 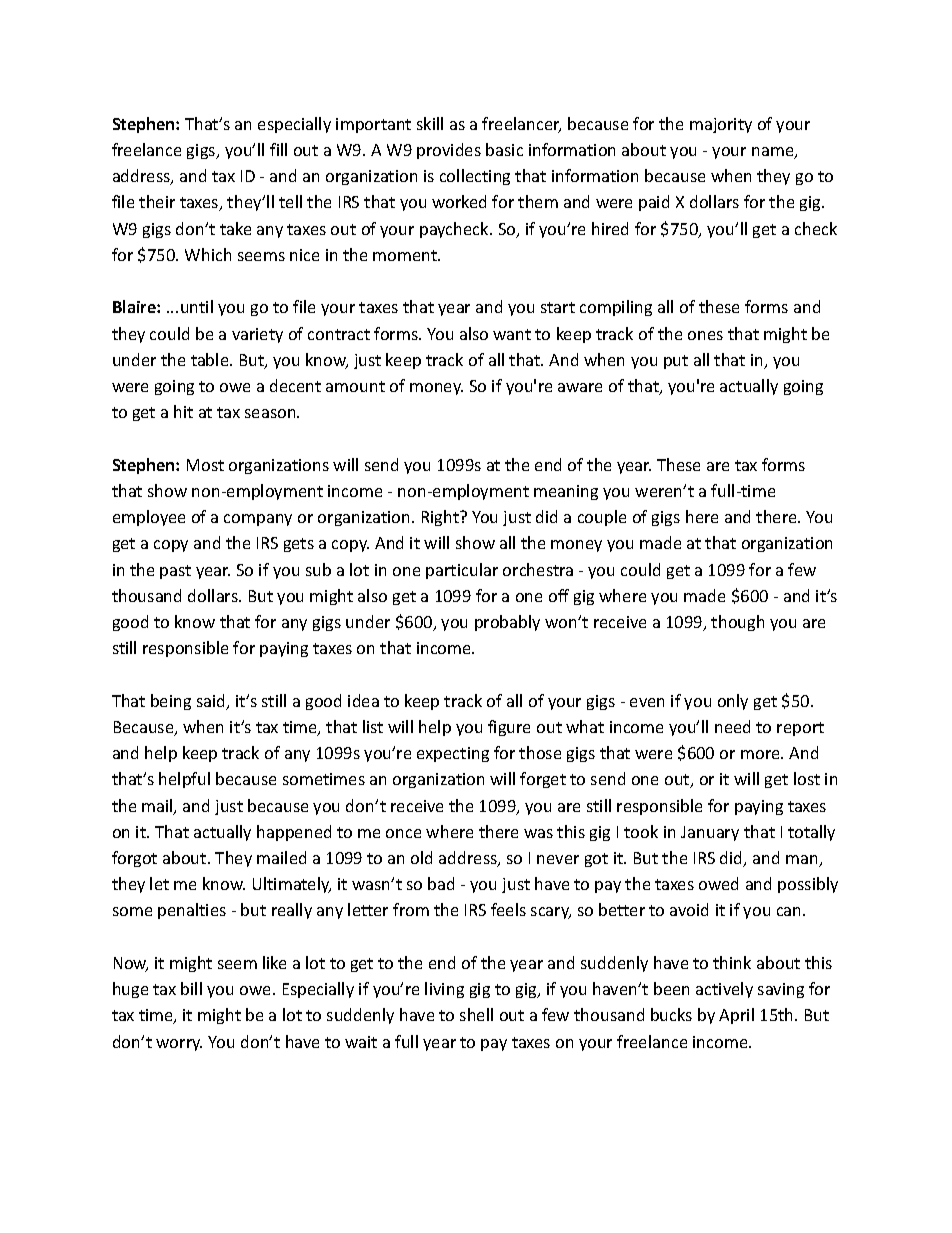 What do you see at coordinates (710, 833) in the screenshot?
I see `January` at bounding box center [710, 833].
